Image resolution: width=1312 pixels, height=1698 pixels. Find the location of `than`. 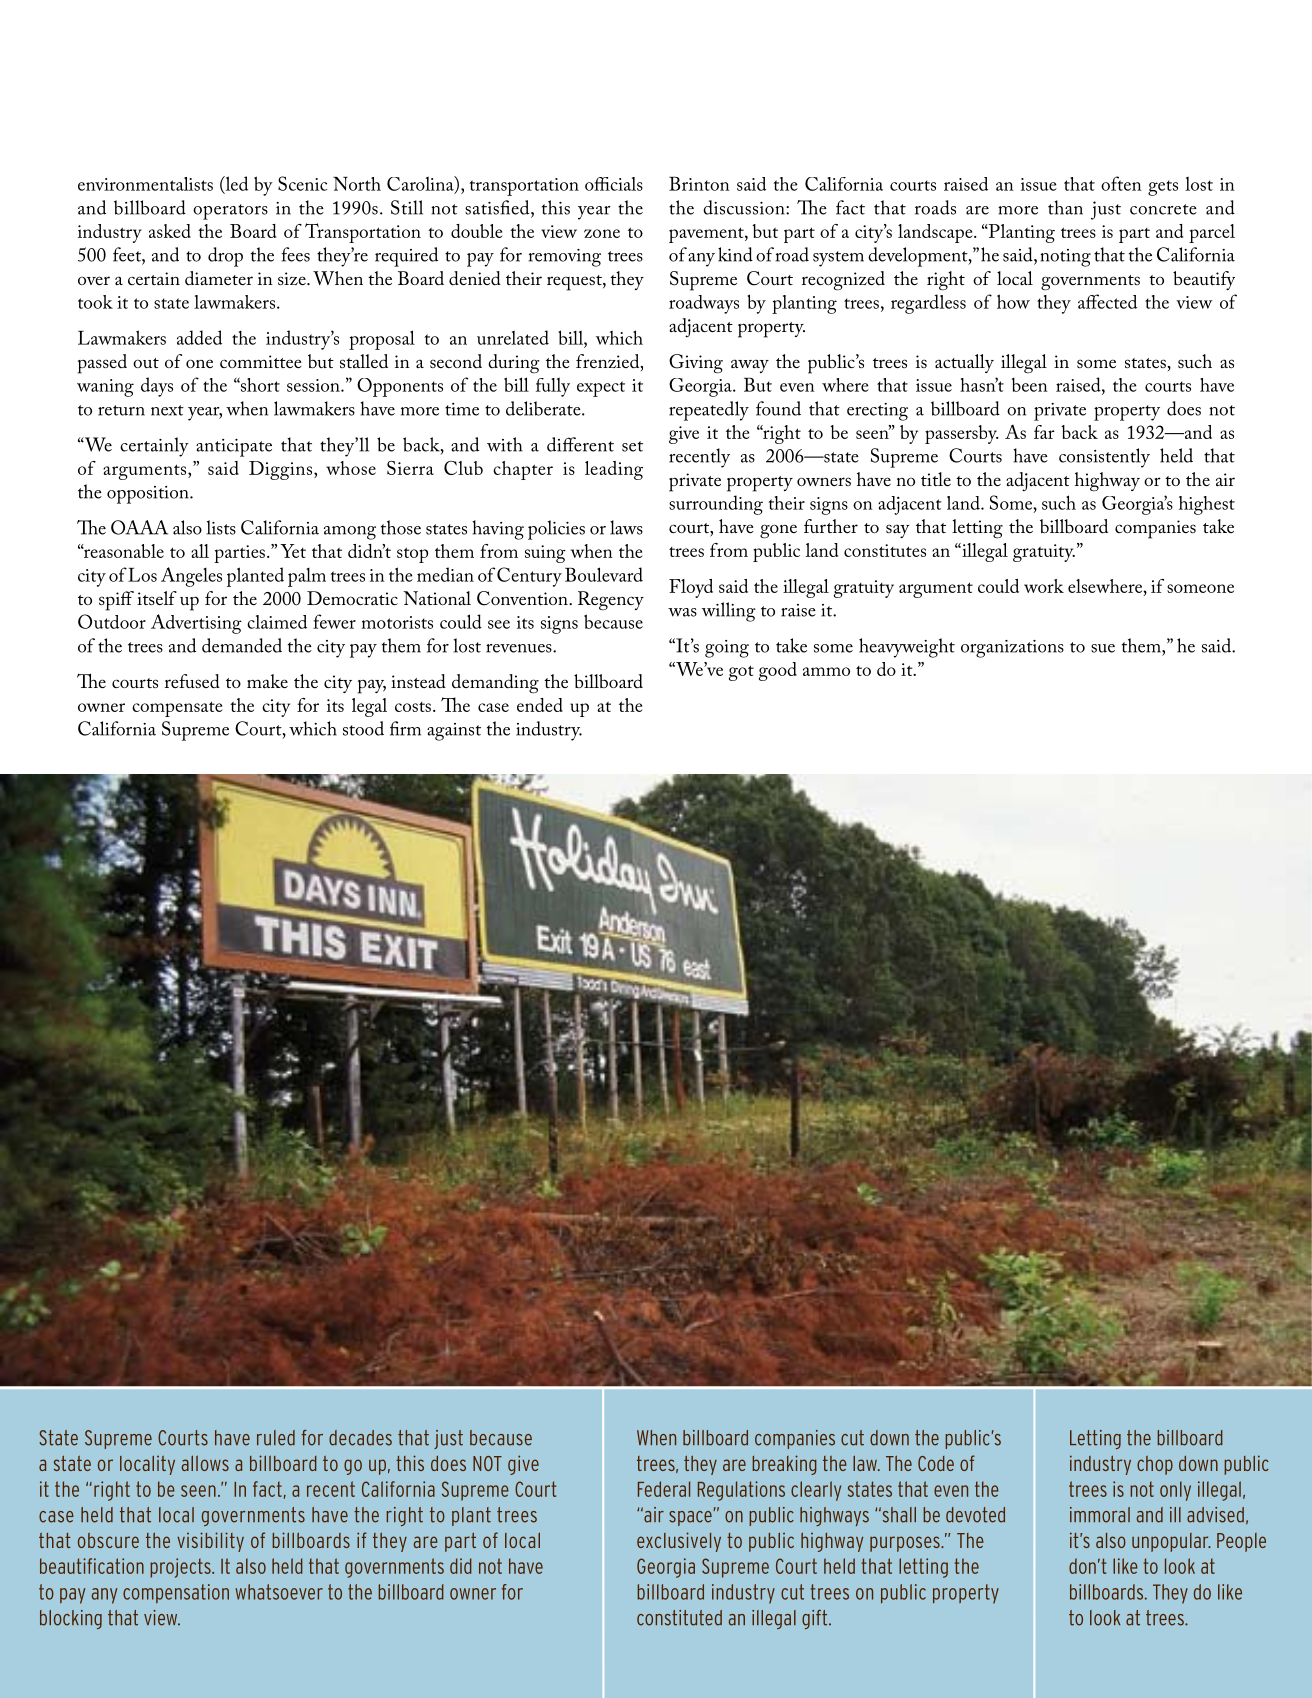

than is located at coordinates (1065, 207).
